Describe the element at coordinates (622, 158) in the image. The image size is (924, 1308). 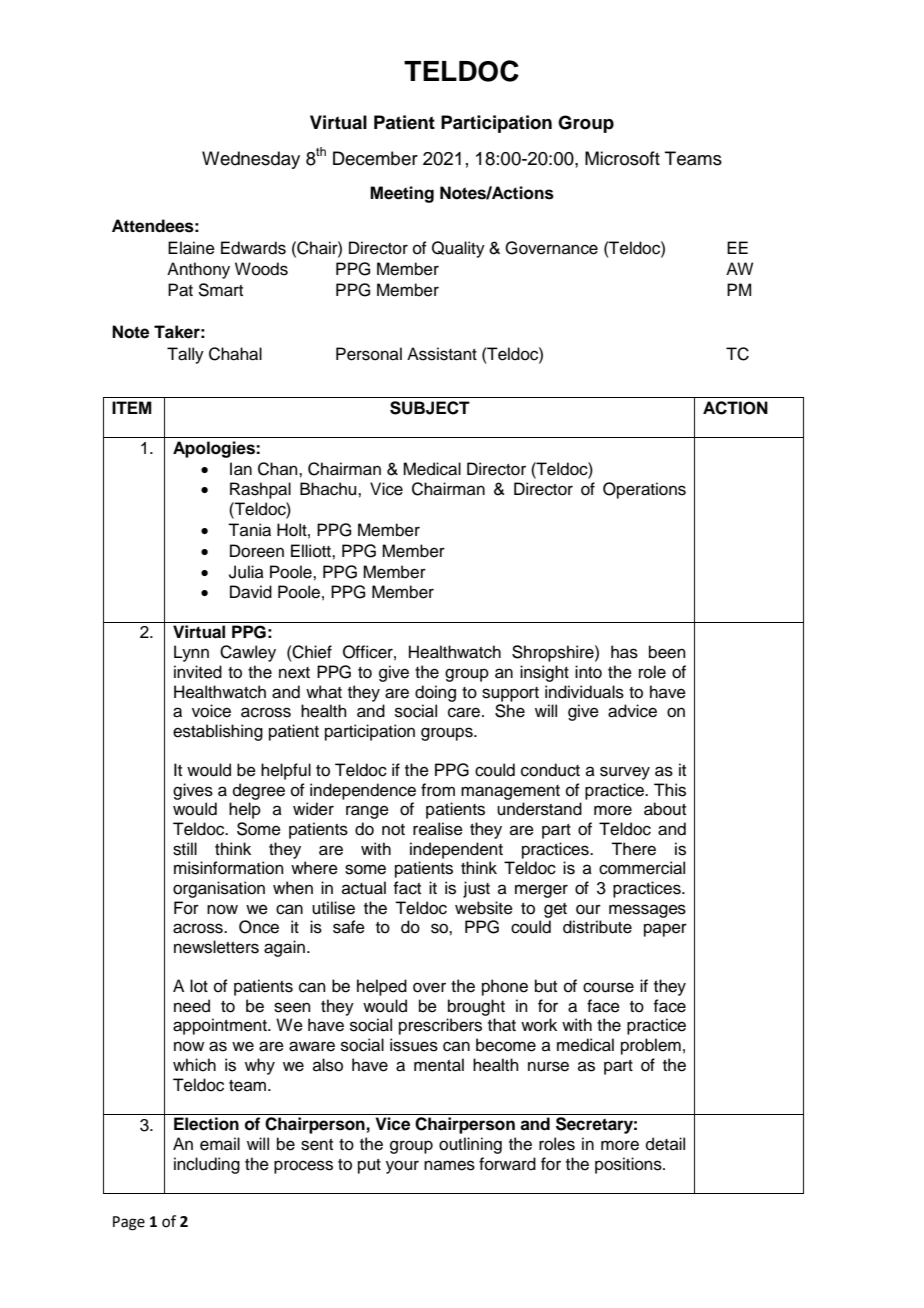
I see `Microsoft` at that location.
